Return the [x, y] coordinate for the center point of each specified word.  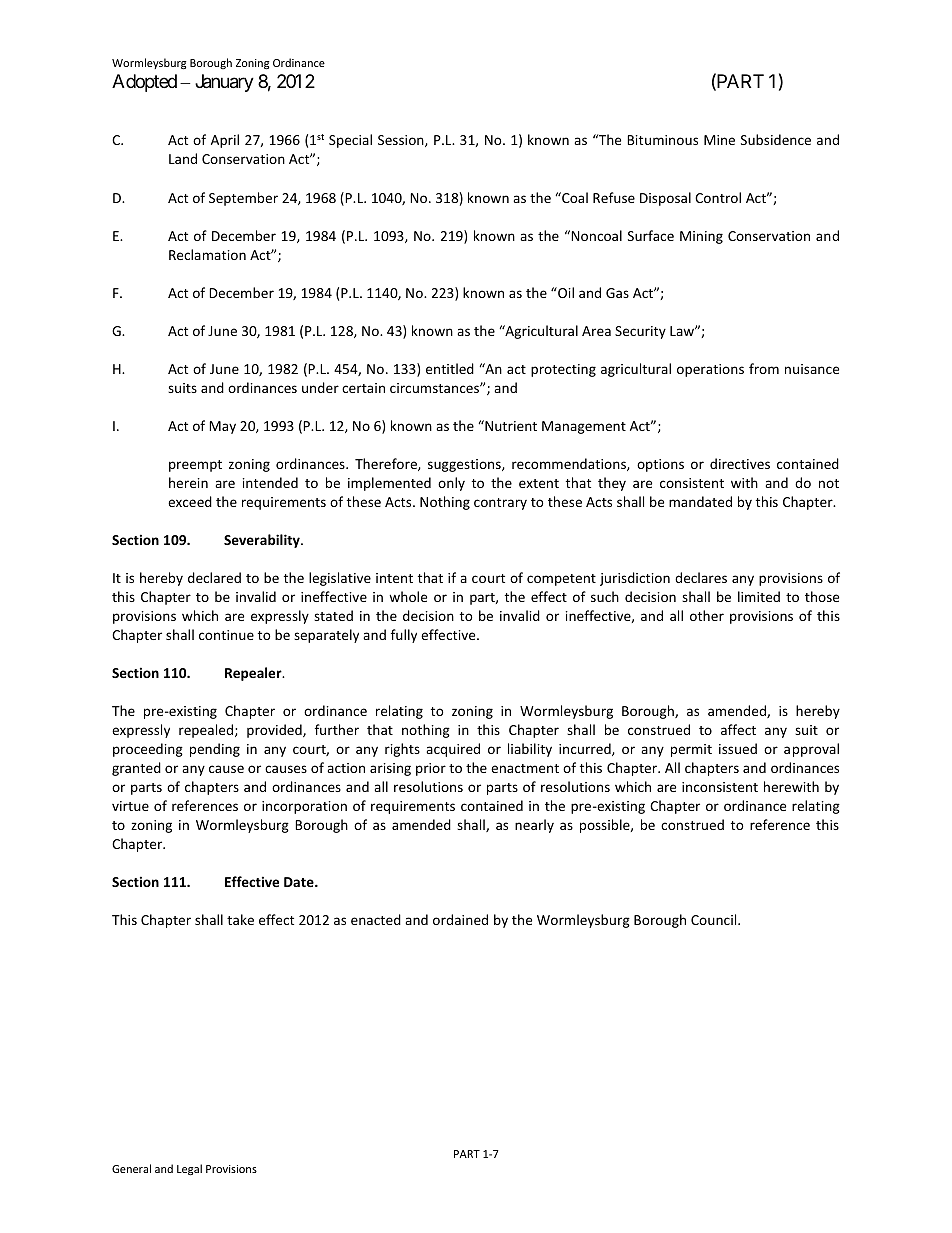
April [225, 141]
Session [402, 141]
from [764, 368]
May [222, 427]
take [240, 919]
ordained [460, 919]
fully [404, 636]
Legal [189, 1170]
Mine [719, 140]
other [707, 615]
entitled [450, 368]
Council [715, 919]
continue [226, 635]
